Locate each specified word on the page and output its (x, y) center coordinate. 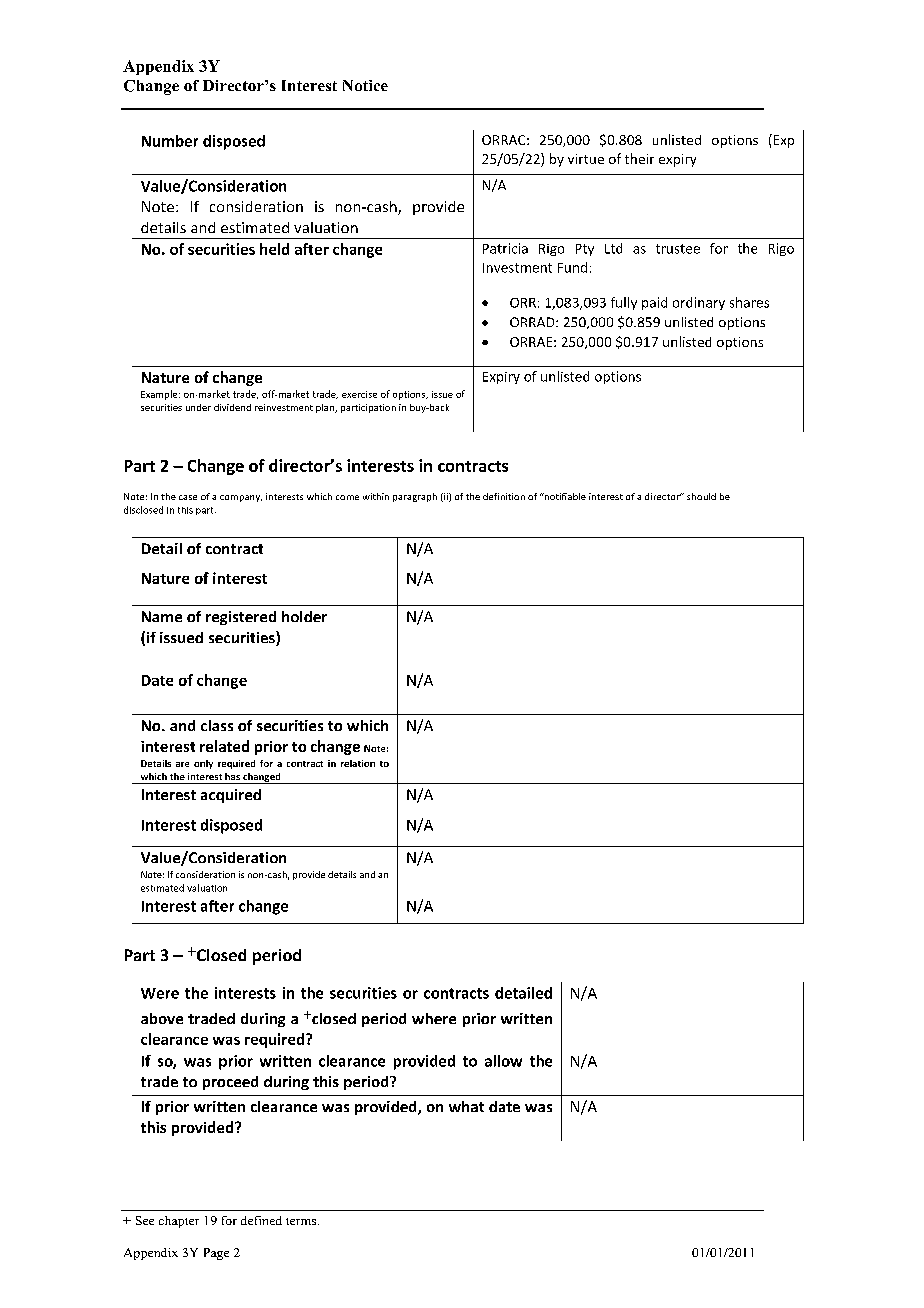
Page (216, 1254)
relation (358, 763)
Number (170, 141)
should (701, 496)
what (466, 1106)
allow (503, 1061)
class (217, 725)
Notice (365, 85)
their (639, 158)
